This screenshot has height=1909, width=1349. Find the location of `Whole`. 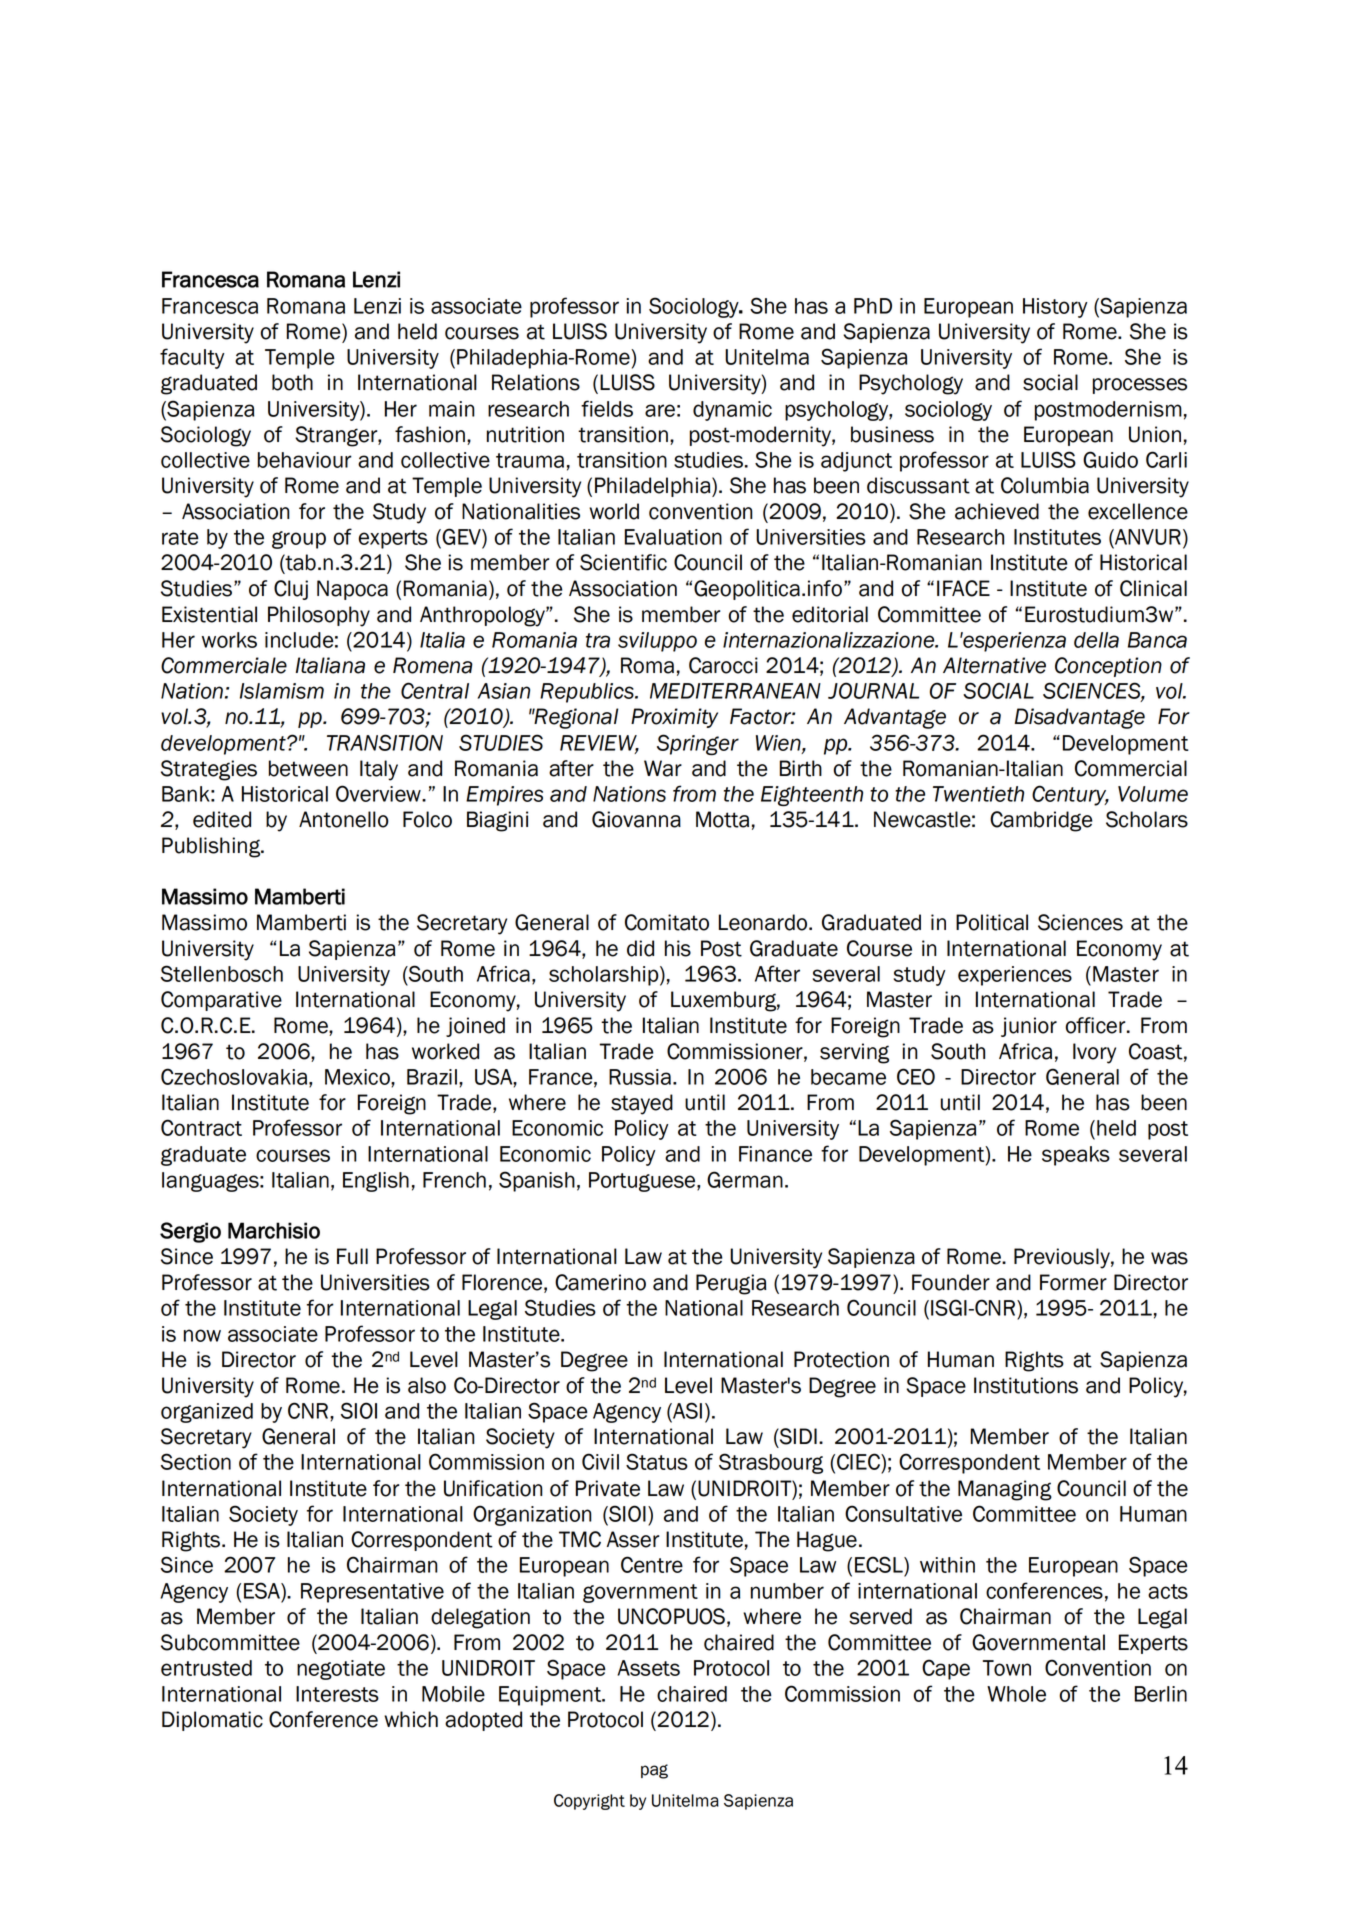

Whole is located at coordinates (1016, 1694).
